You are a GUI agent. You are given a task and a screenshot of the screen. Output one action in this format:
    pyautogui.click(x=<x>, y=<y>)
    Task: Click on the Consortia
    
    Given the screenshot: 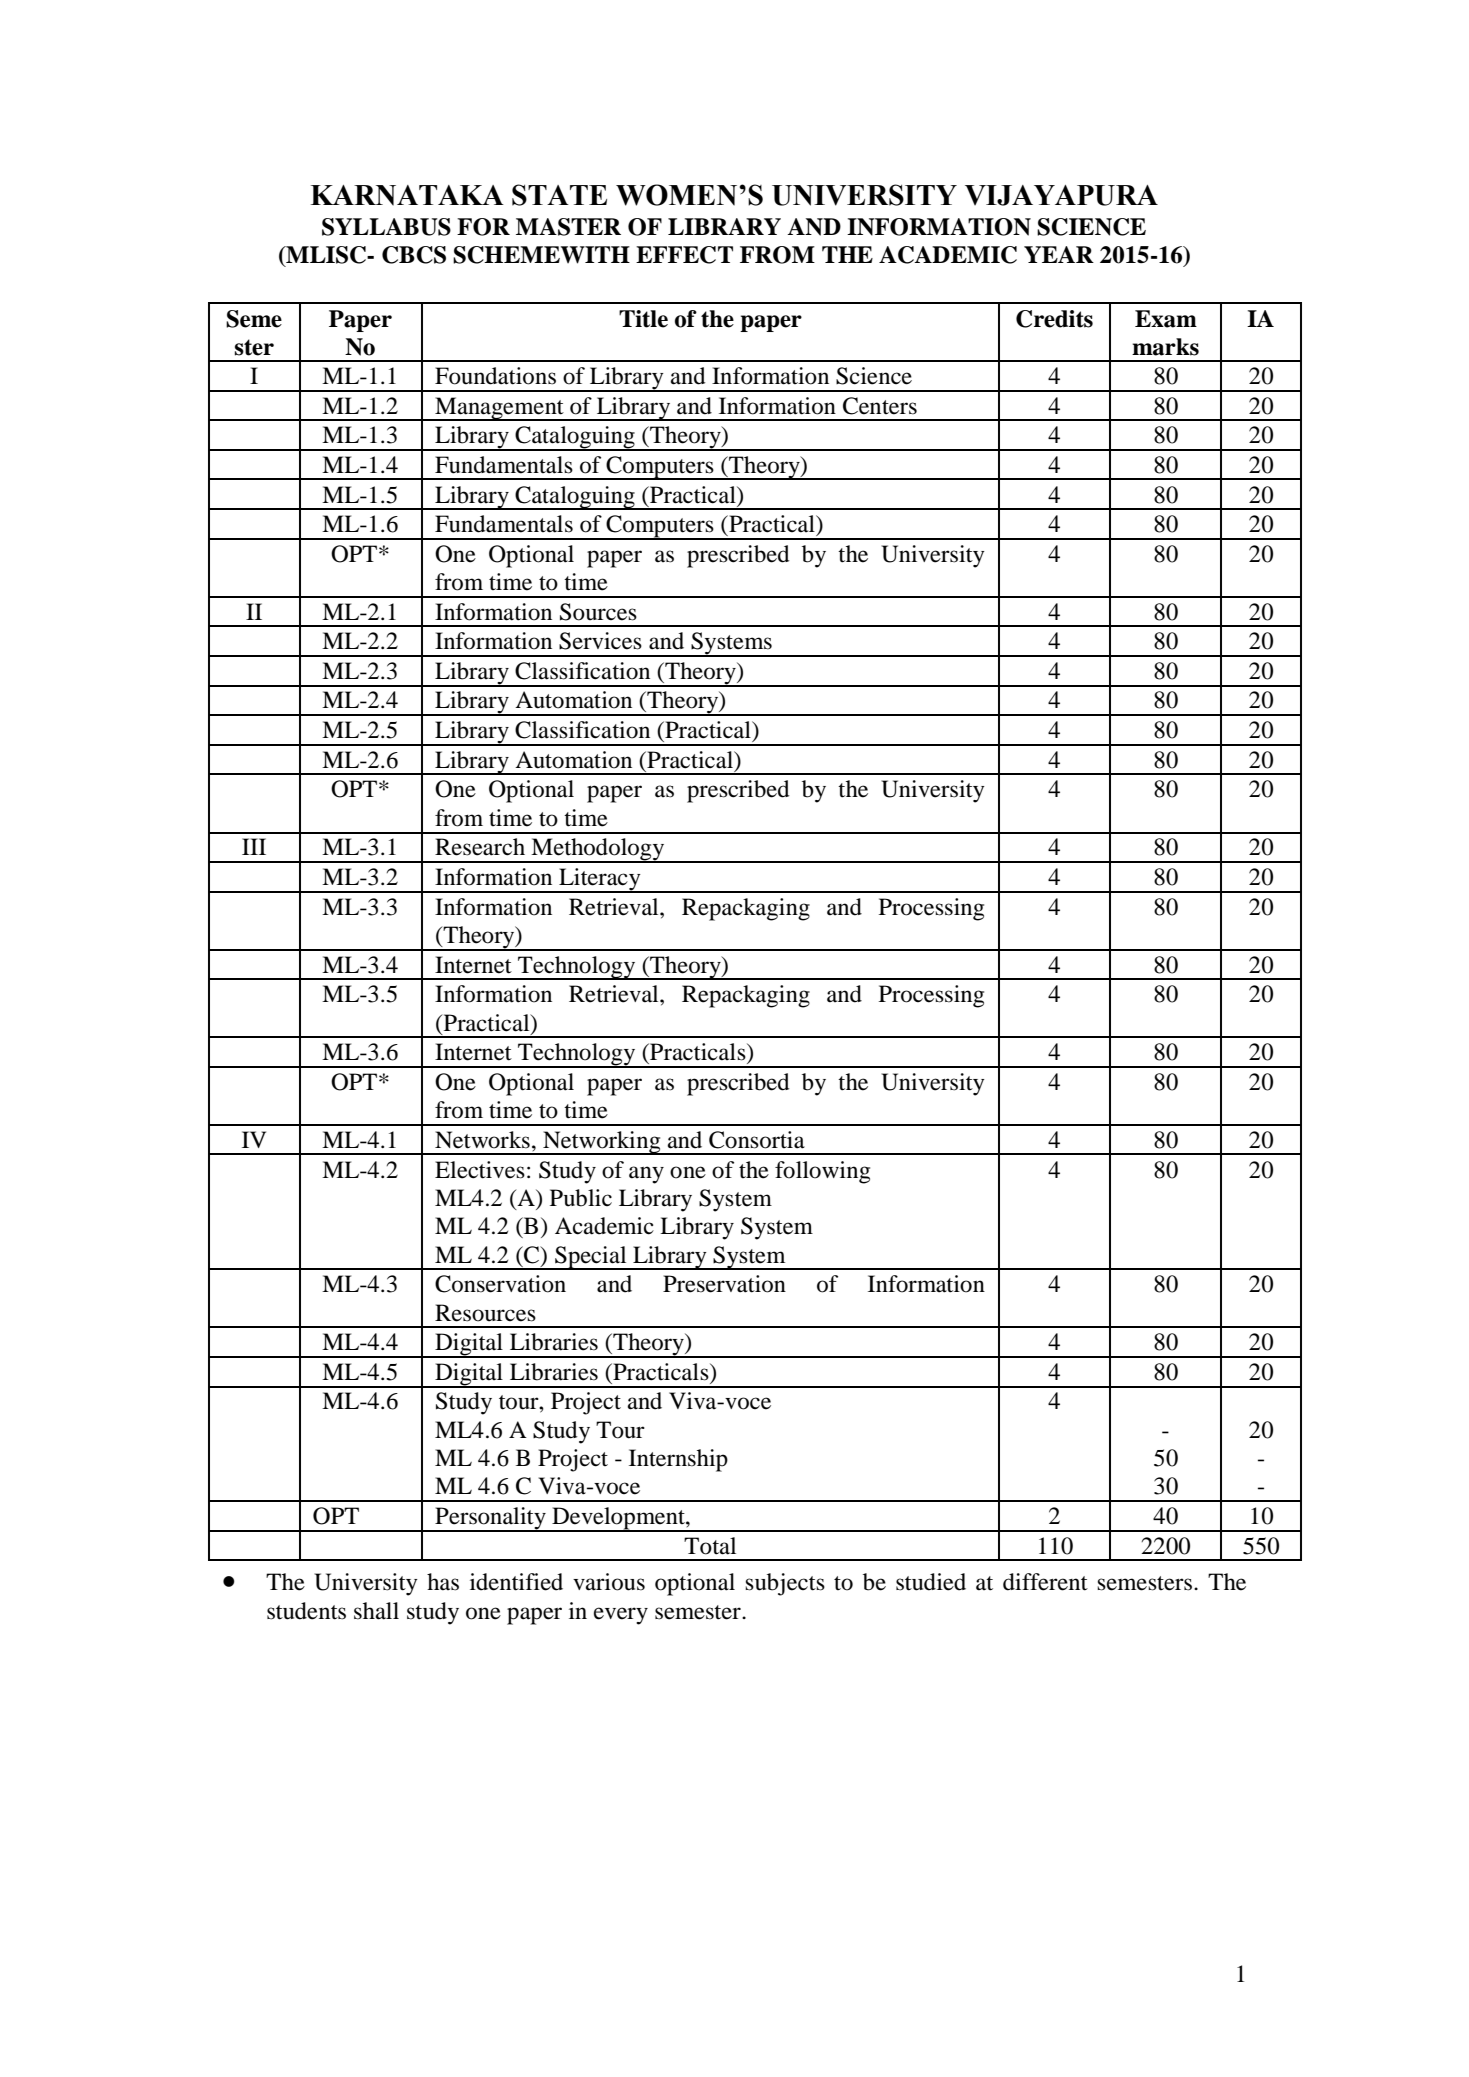 What is the action you would take?
    pyautogui.click(x=757, y=1140)
